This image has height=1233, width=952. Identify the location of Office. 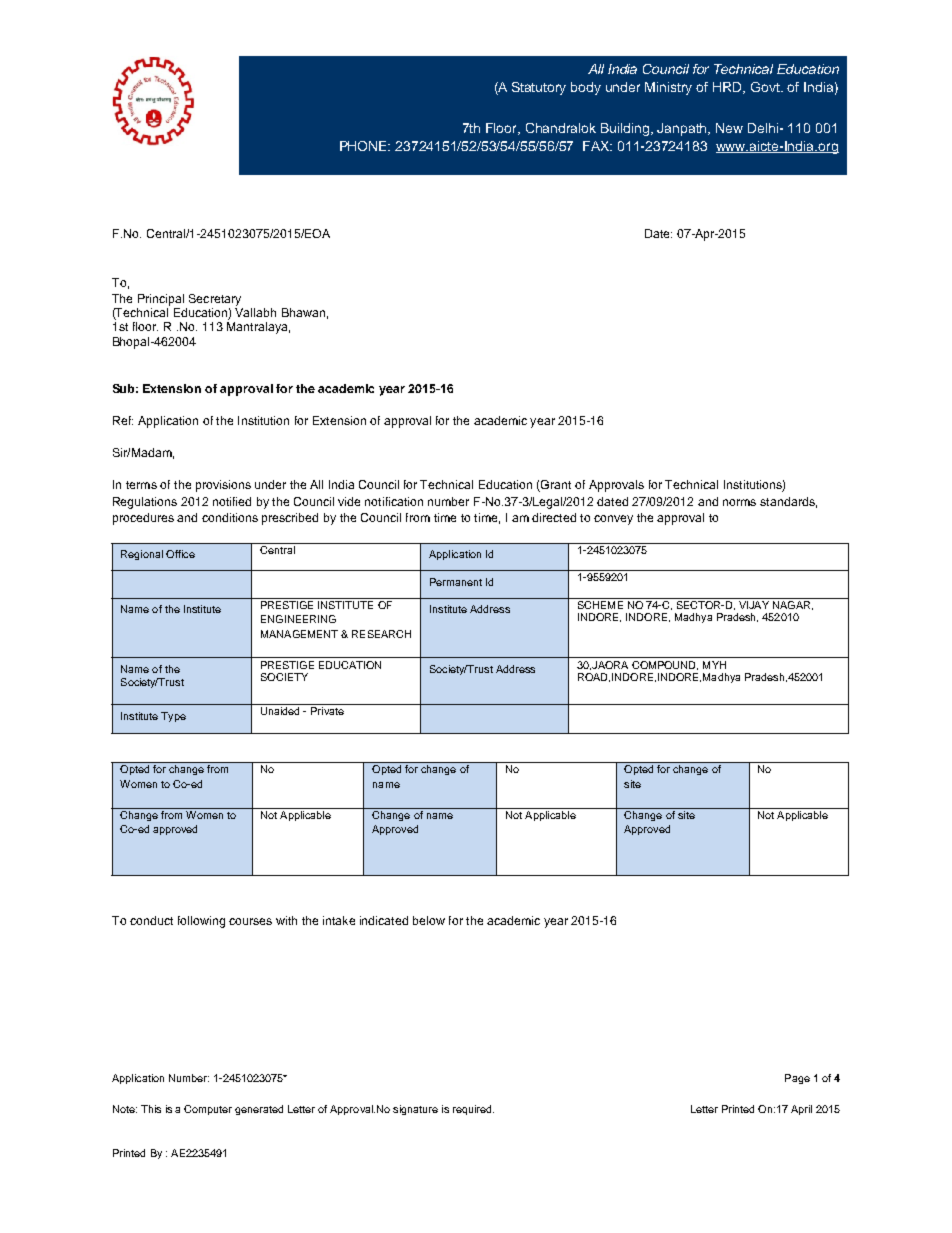
(180, 554).
